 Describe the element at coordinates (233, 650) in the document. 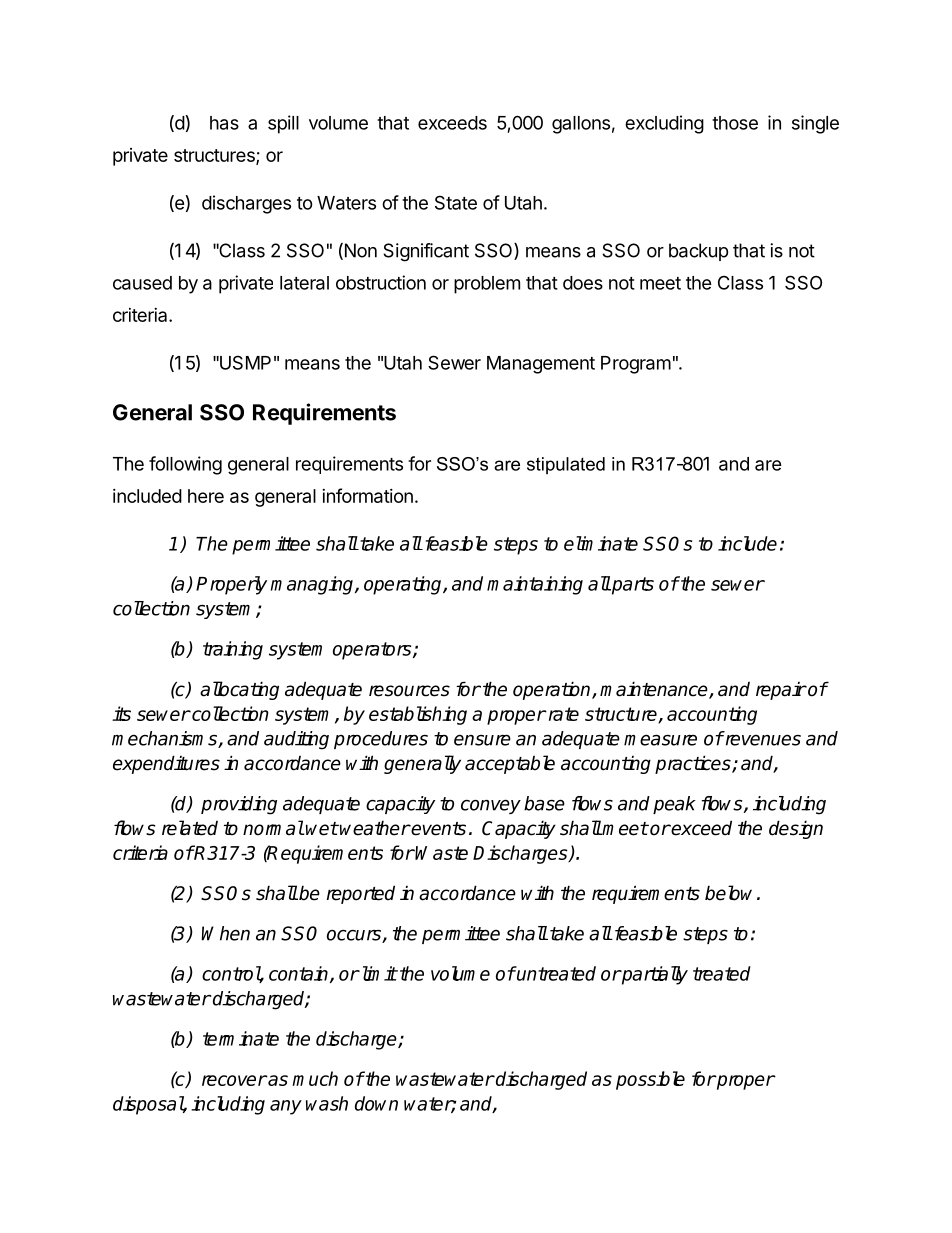

I see `training` at that location.
